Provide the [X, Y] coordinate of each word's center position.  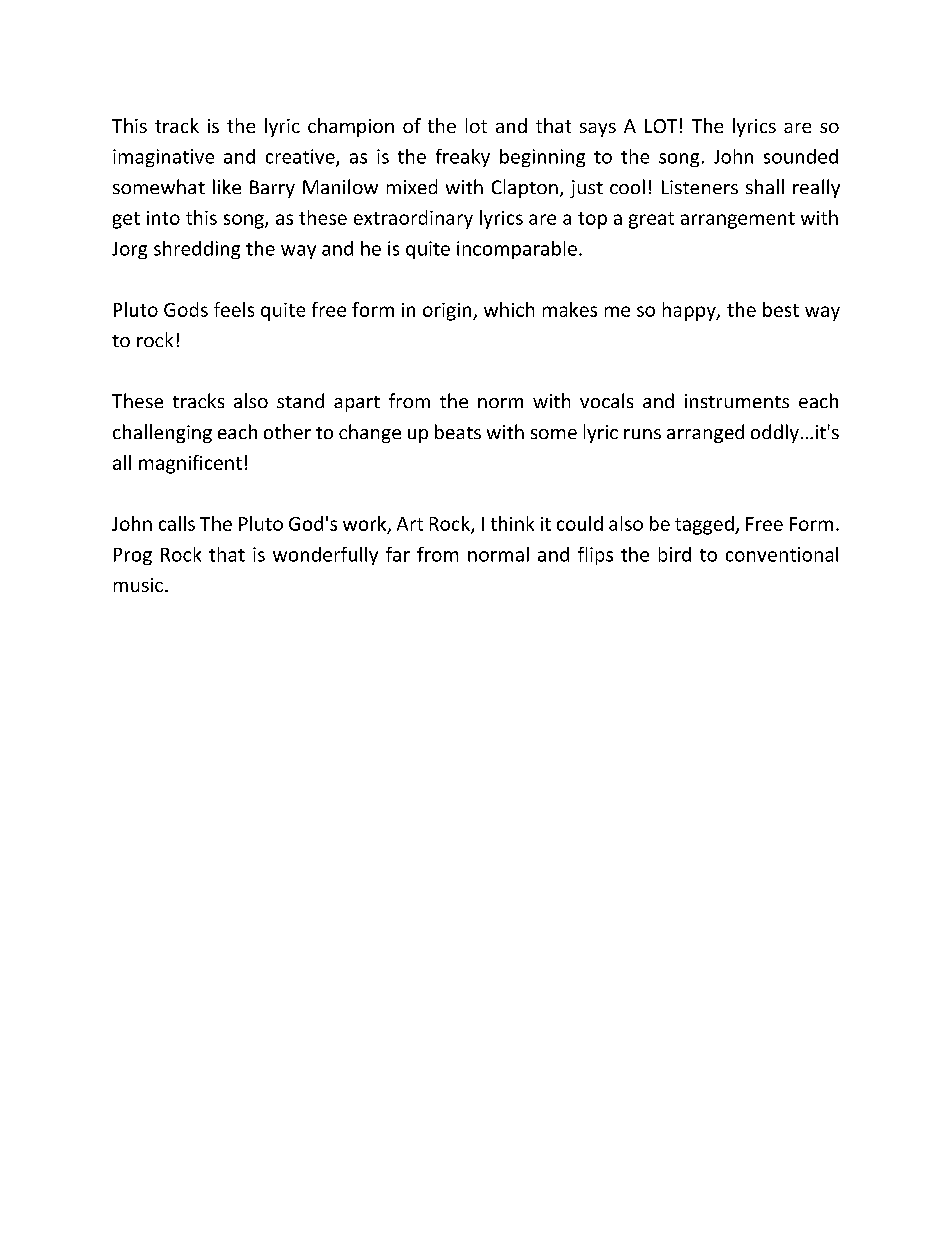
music [138, 585]
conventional [782, 554]
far [398, 554]
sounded [801, 156]
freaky [463, 158]
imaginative [163, 158]
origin [448, 312]
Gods [186, 309]
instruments [737, 401]
